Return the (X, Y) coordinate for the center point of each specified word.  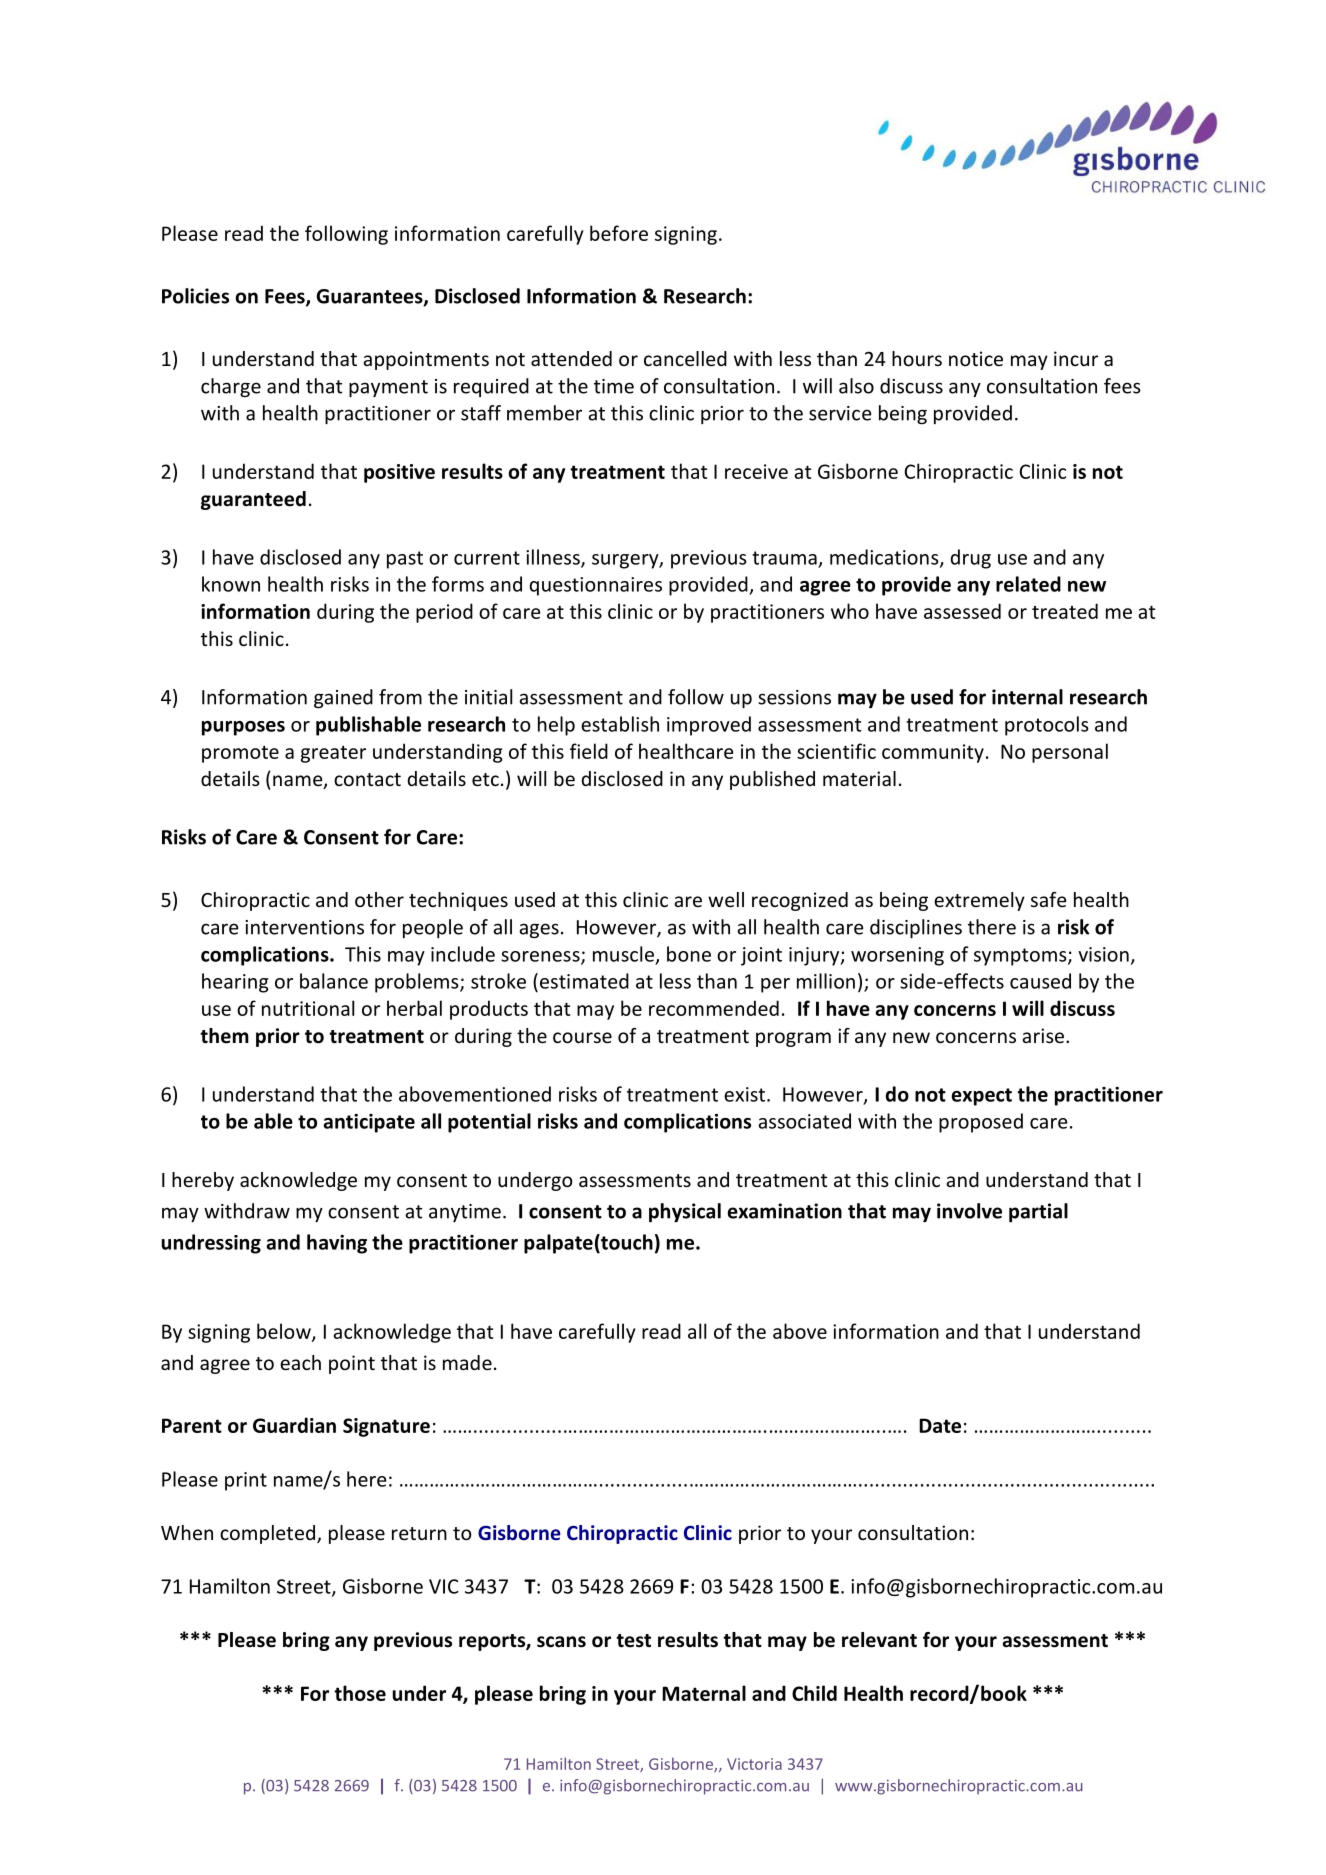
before (619, 233)
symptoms (1021, 957)
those (360, 1693)
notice (976, 358)
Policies (195, 296)
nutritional (308, 1008)
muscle (625, 955)
